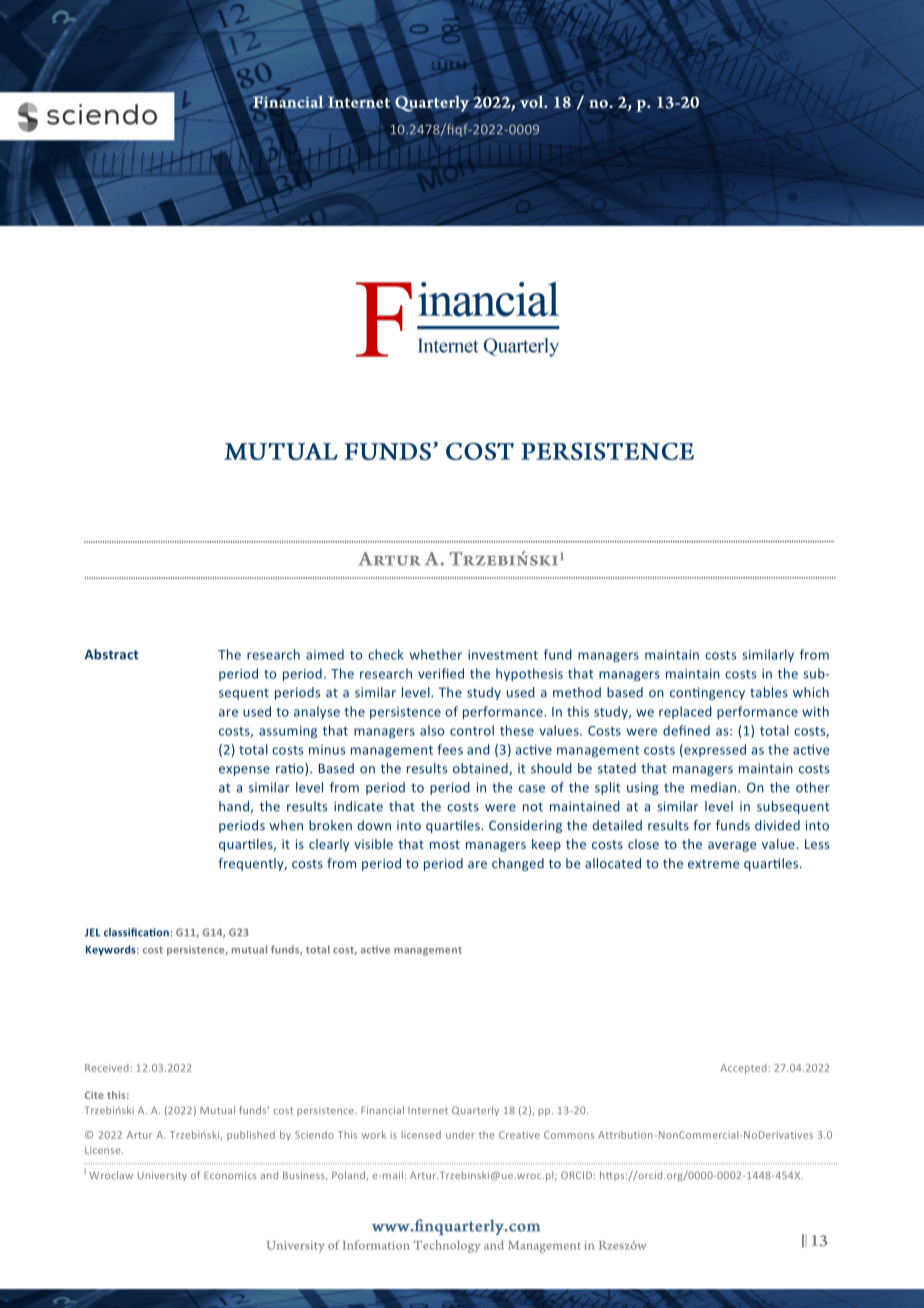 The height and width of the image is (1308, 924). Describe the element at coordinates (136, 932) in the image. I see `classification` at that location.
